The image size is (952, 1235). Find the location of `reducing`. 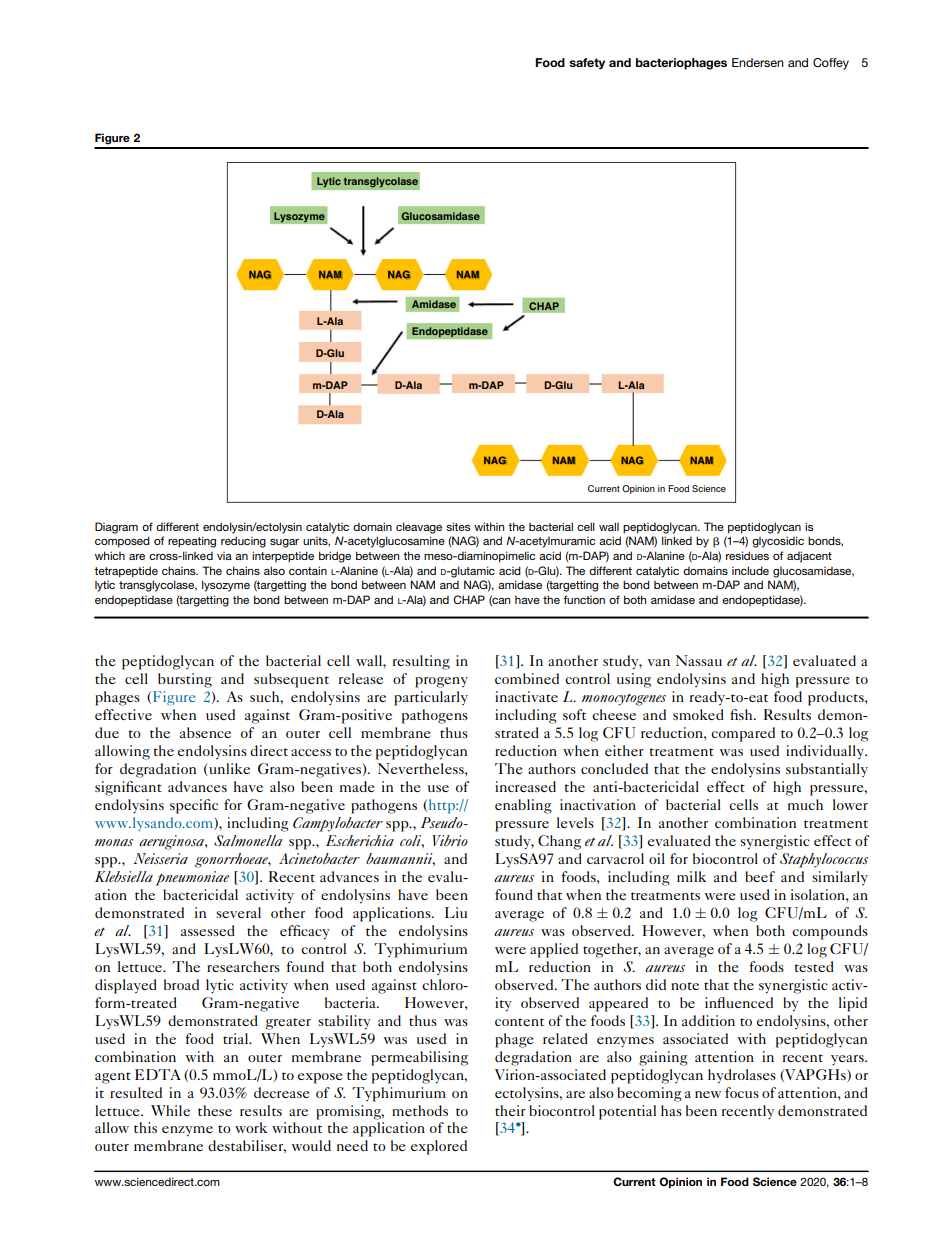

reducing is located at coordinates (243, 542).
